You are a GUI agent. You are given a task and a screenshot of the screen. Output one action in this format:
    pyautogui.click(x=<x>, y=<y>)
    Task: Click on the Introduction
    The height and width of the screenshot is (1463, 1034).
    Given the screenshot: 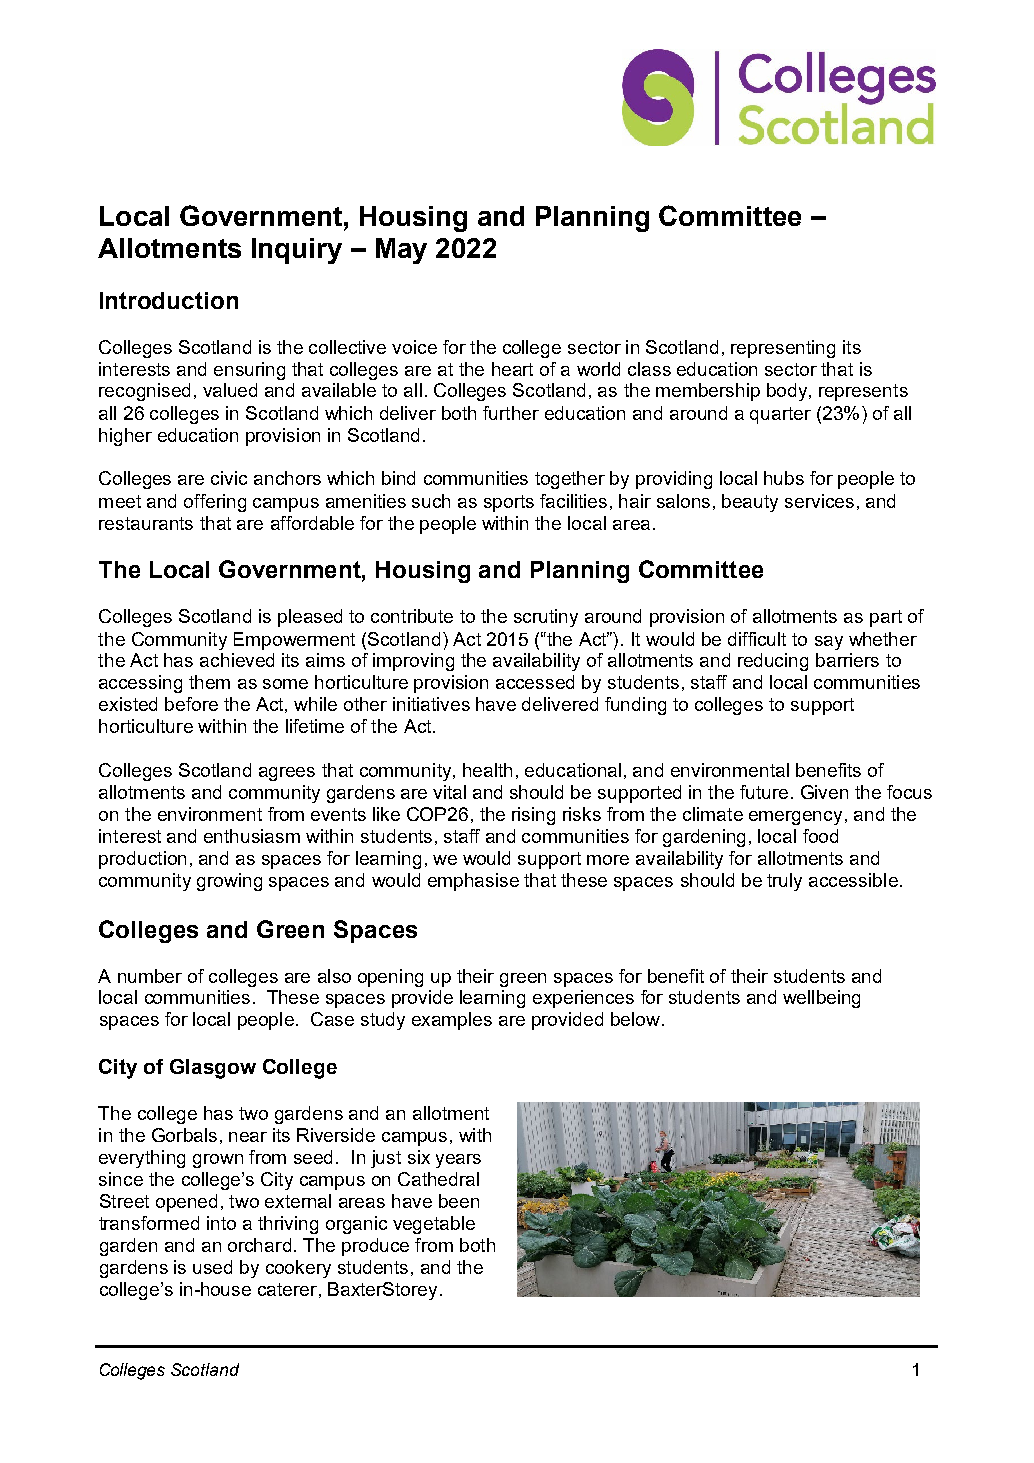 What is the action you would take?
    pyautogui.click(x=169, y=300)
